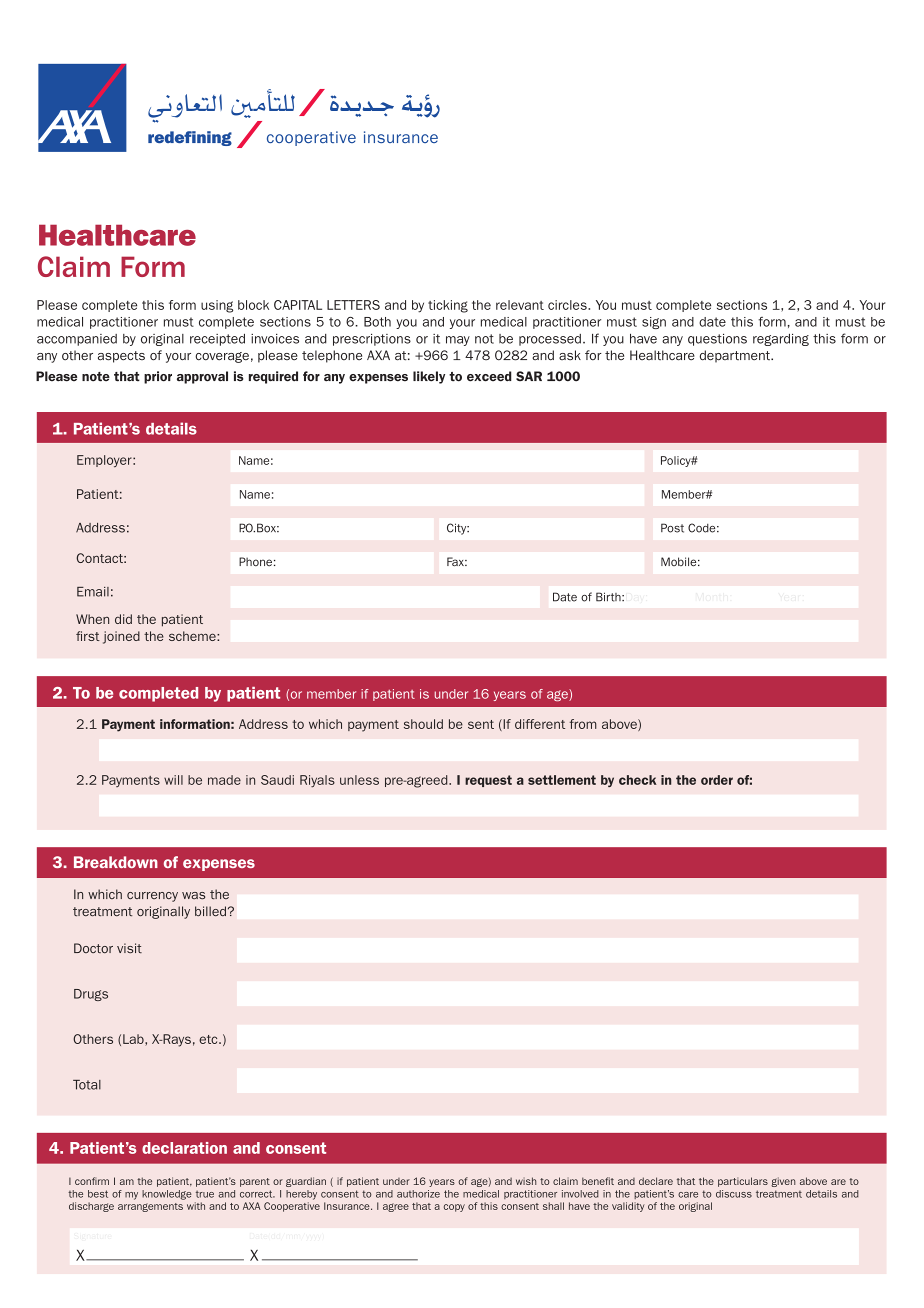 Image resolution: width=924 pixels, height=1308 pixels. Describe the element at coordinates (173, 780) in the page. I see `will` at that location.
